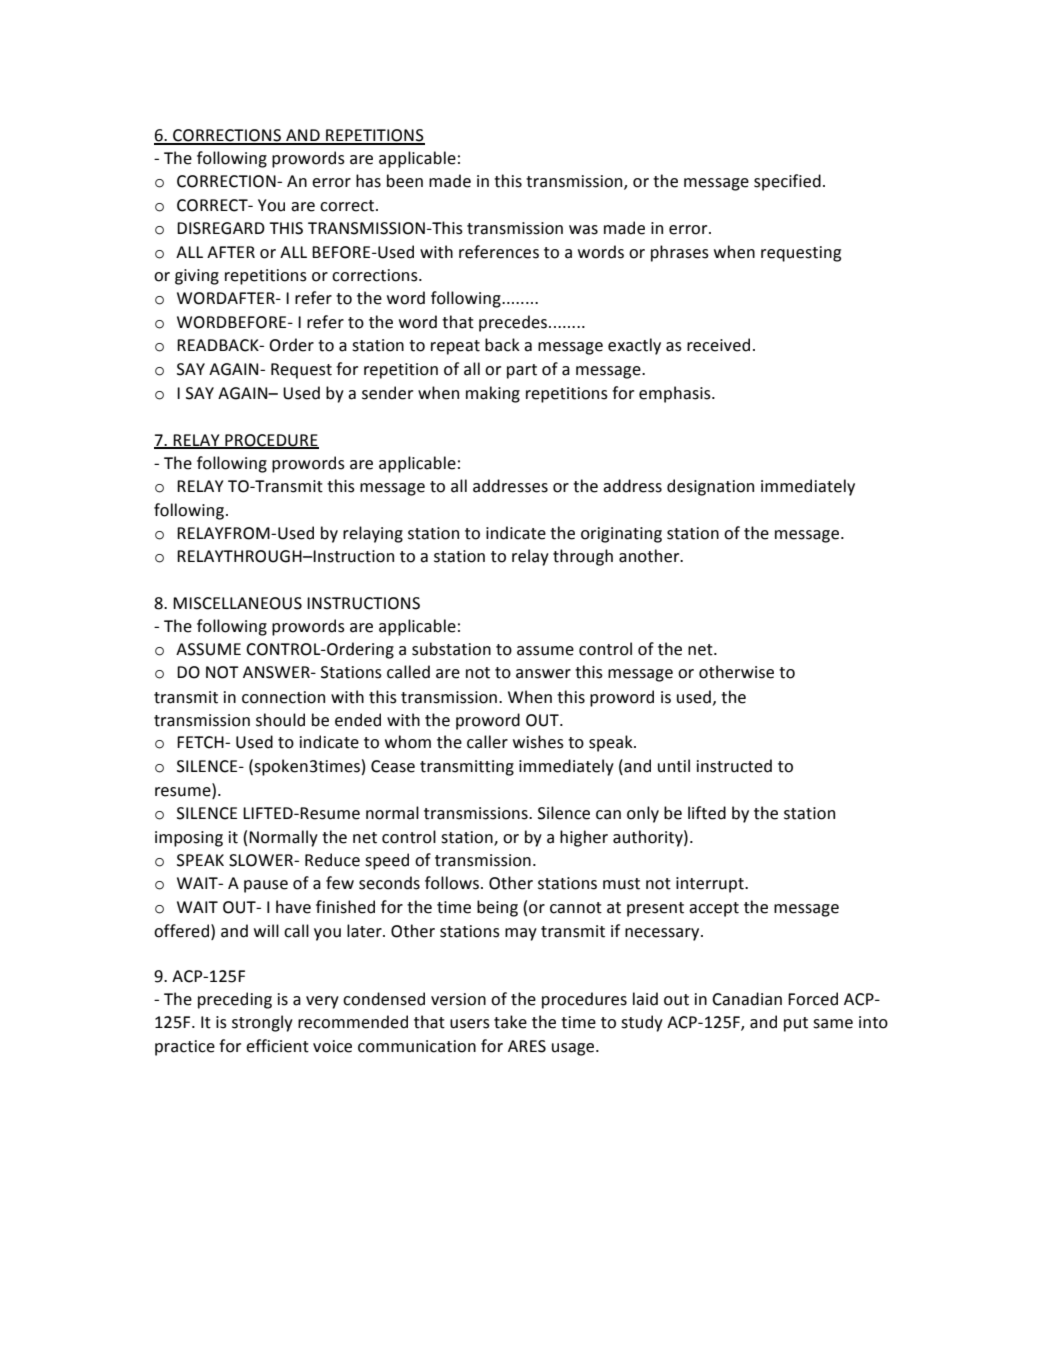 The width and height of the screenshot is (1046, 1354). Describe the element at coordinates (387, 393) in the screenshot. I see `sender` at that location.
